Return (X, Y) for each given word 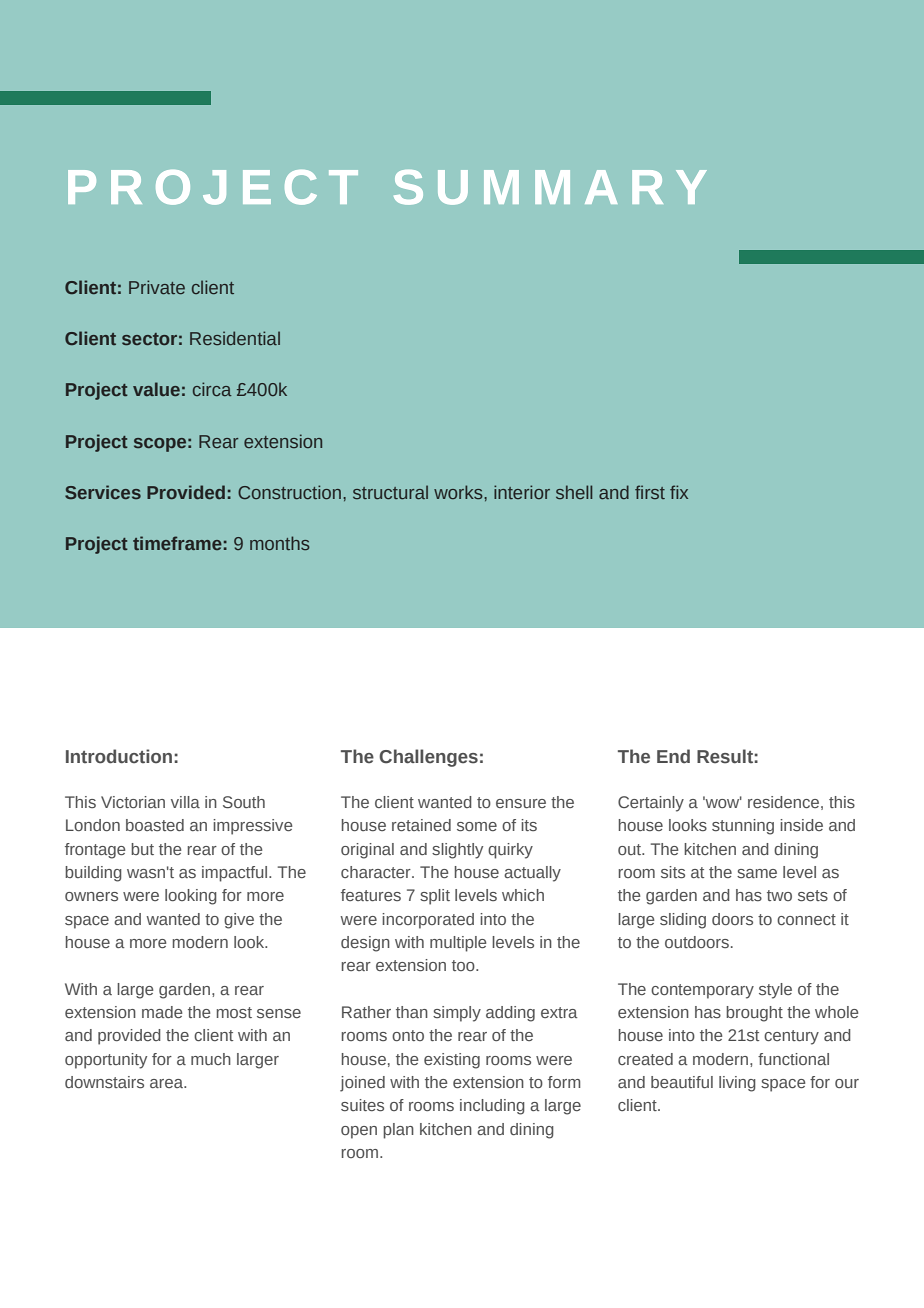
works (459, 492)
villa (185, 802)
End (673, 756)
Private (157, 287)
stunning (743, 827)
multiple (458, 944)
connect (806, 919)
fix (679, 492)
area (168, 1083)
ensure (521, 803)
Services (103, 492)
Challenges (428, 758)
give (239, 921)
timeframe (177, 543)
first (650, 492)
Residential (235, 338)
